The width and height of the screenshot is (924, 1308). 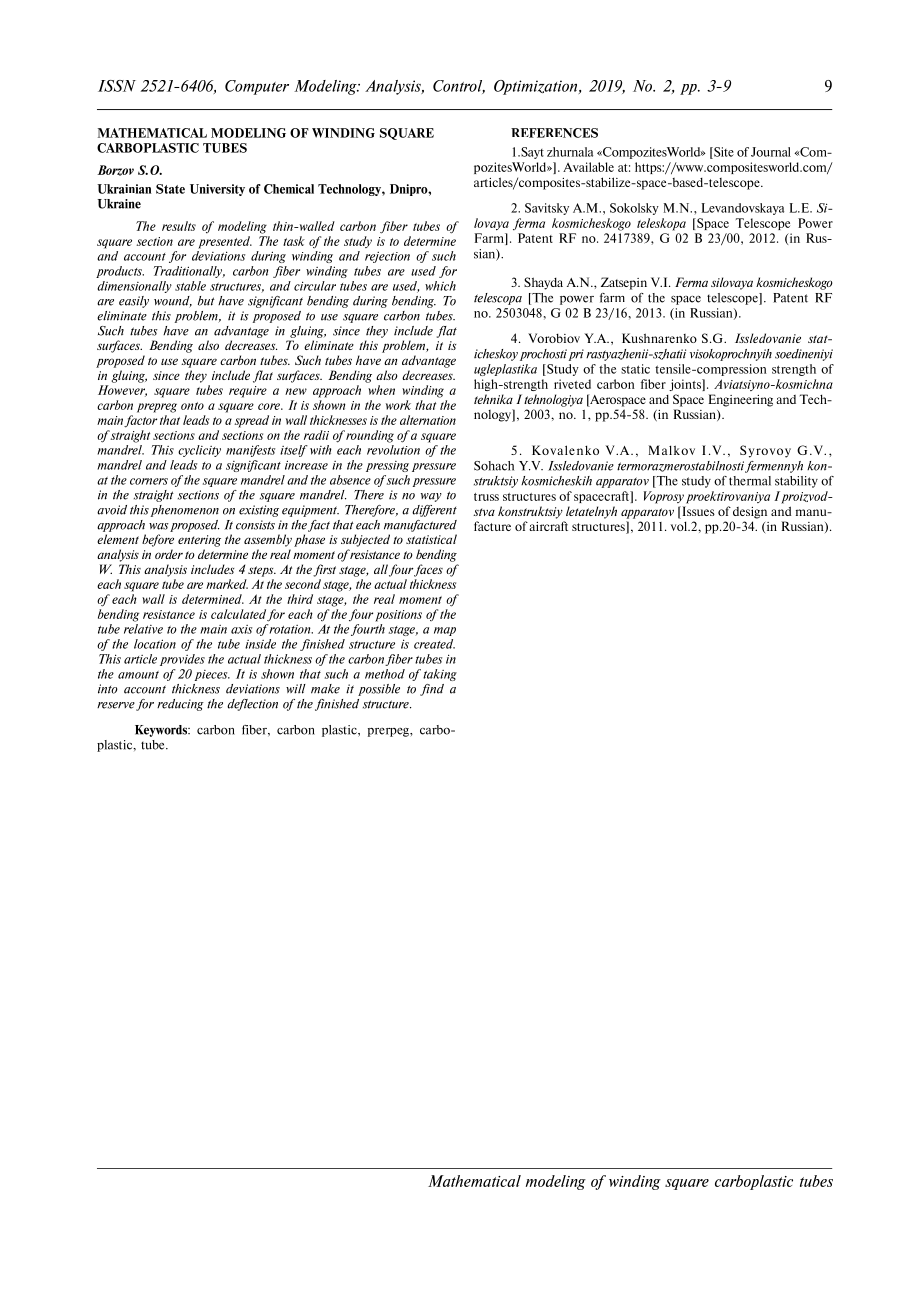 I want to click on reducing, so click(x=180, y=705).
